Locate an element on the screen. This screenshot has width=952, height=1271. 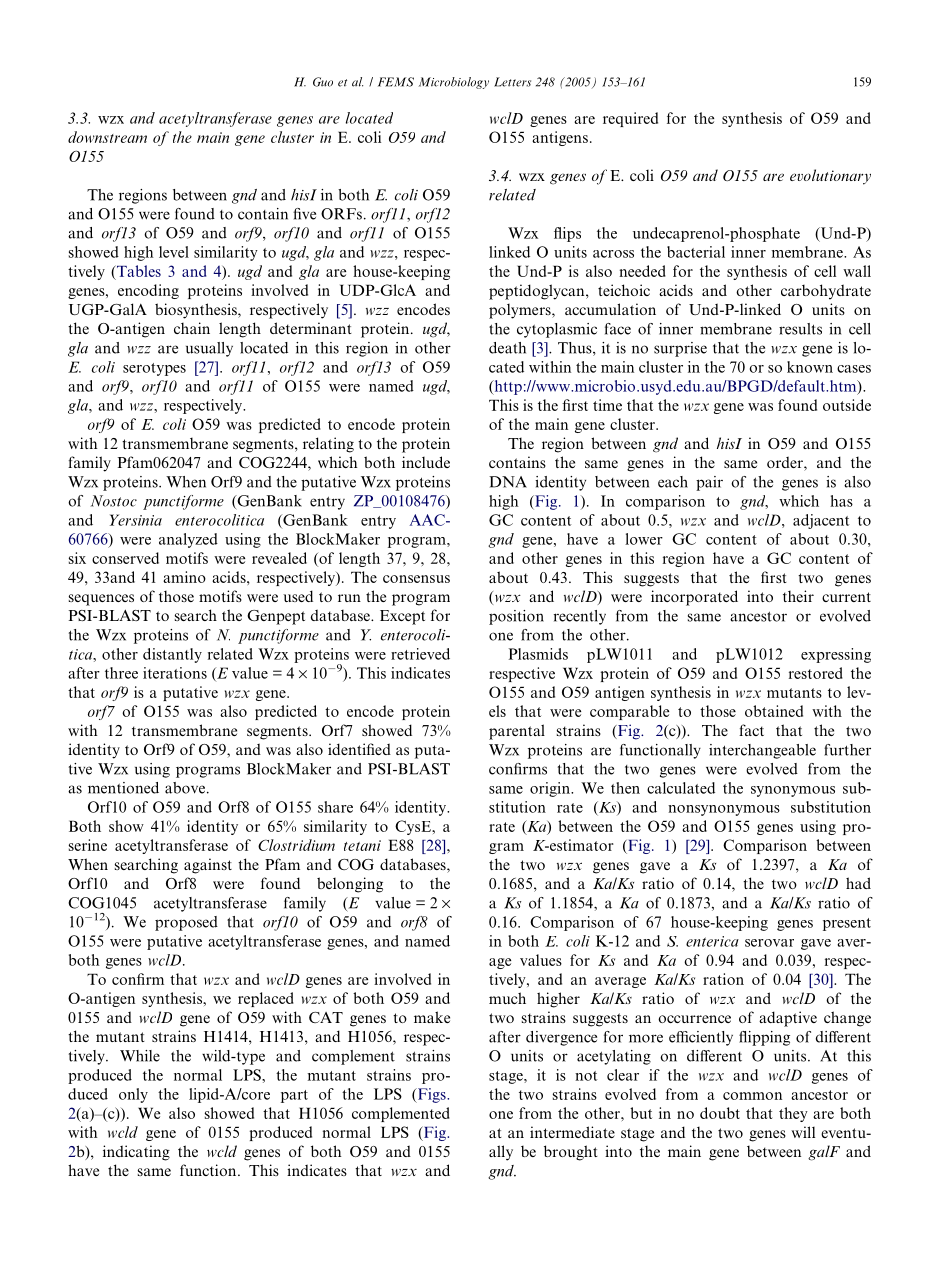
they is located at coordinates (793, 1114).
